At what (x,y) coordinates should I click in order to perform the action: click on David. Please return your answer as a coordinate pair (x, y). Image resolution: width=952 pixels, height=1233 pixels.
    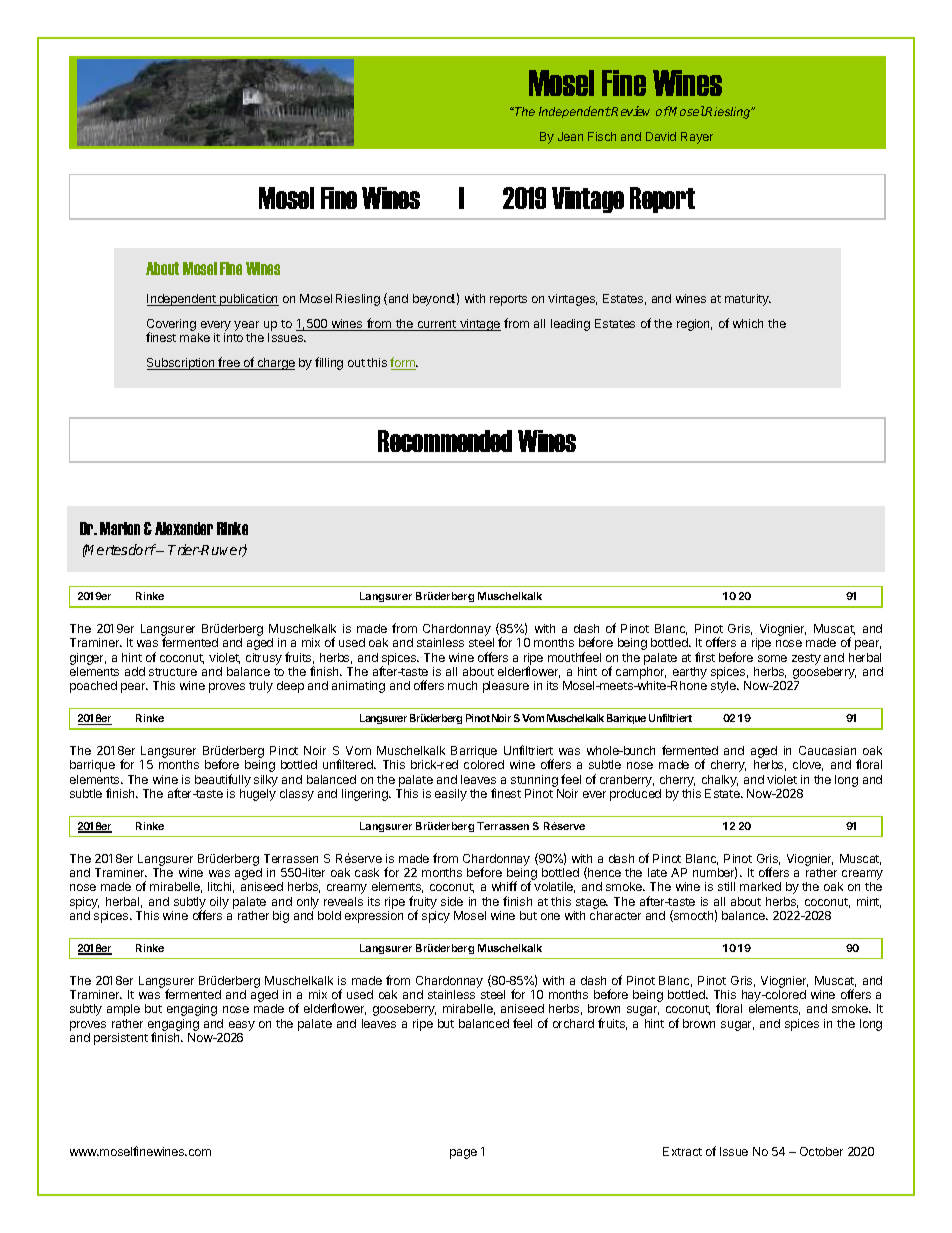
    Looking at the image, I should click on (661, 136).
